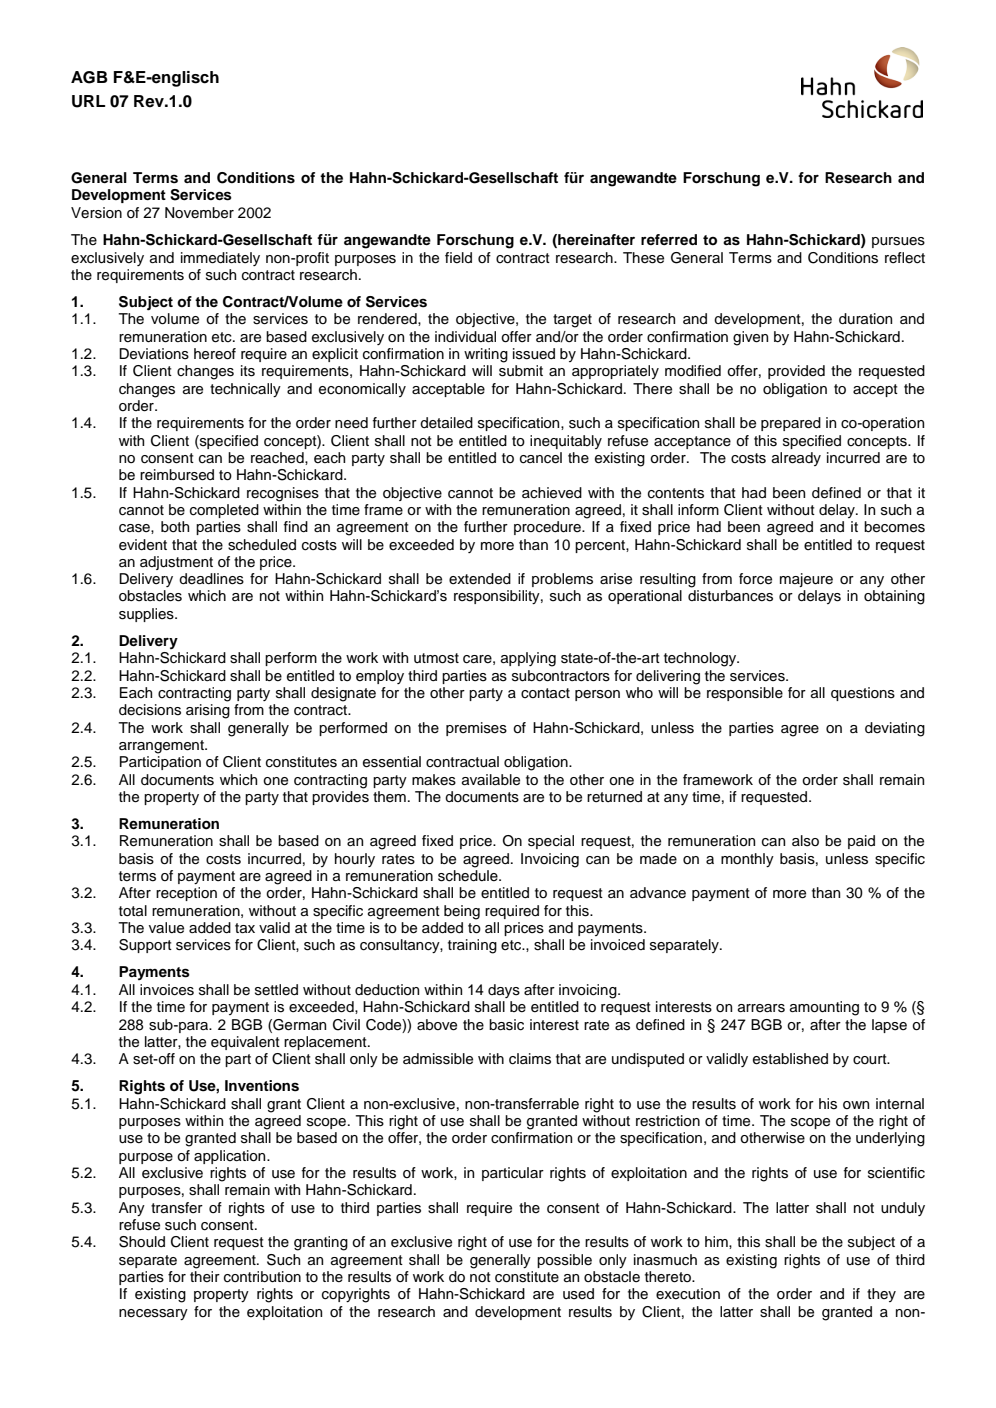  Describe the element at coordinates (806, 580) in the page. I see `majeure` at that location.
